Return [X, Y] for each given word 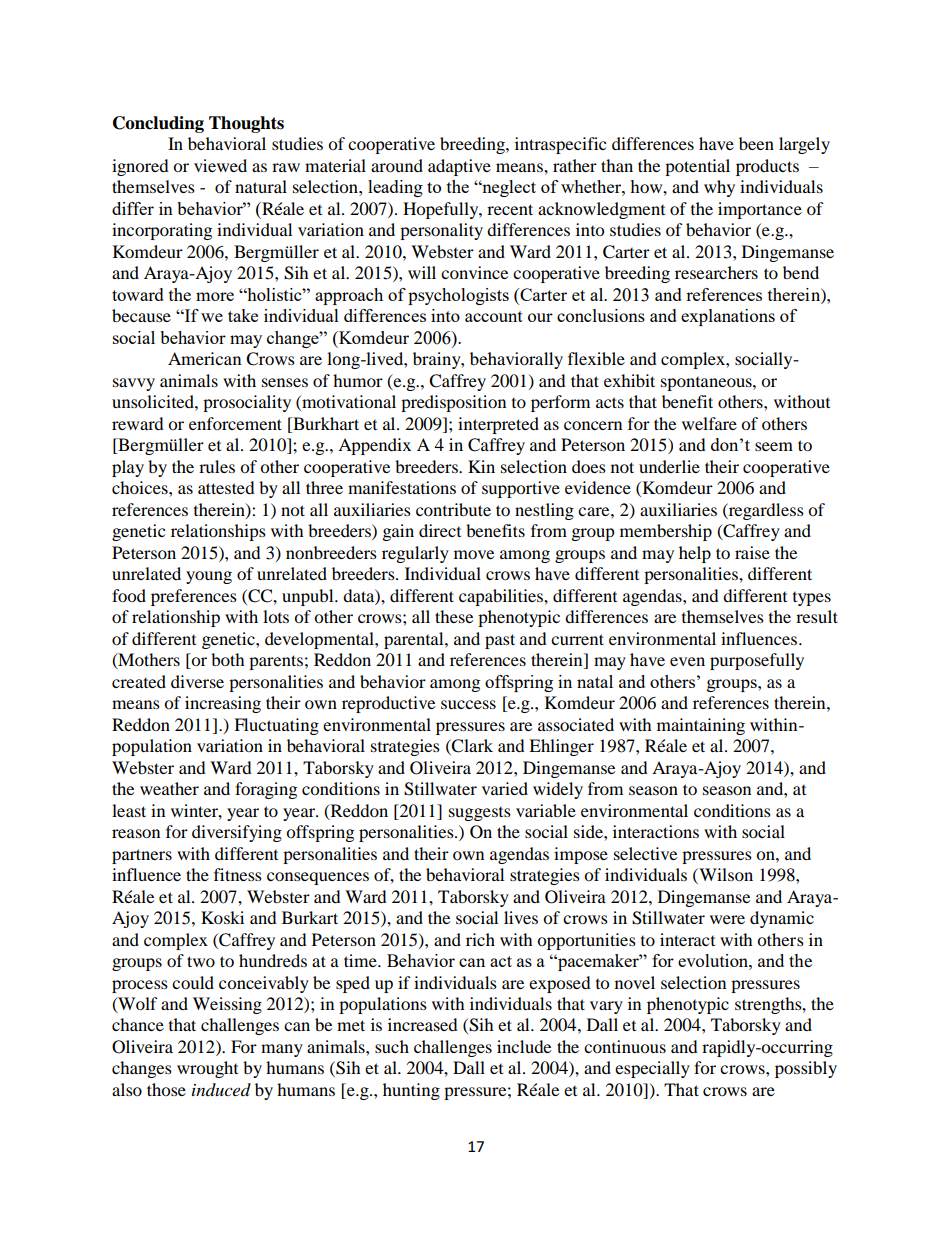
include [524, 1046]
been [756, 143]
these [454, 616]
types [812, 599]
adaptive [459, 167]
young [209, 577]
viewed [220, 165]
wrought [207, 1069]
